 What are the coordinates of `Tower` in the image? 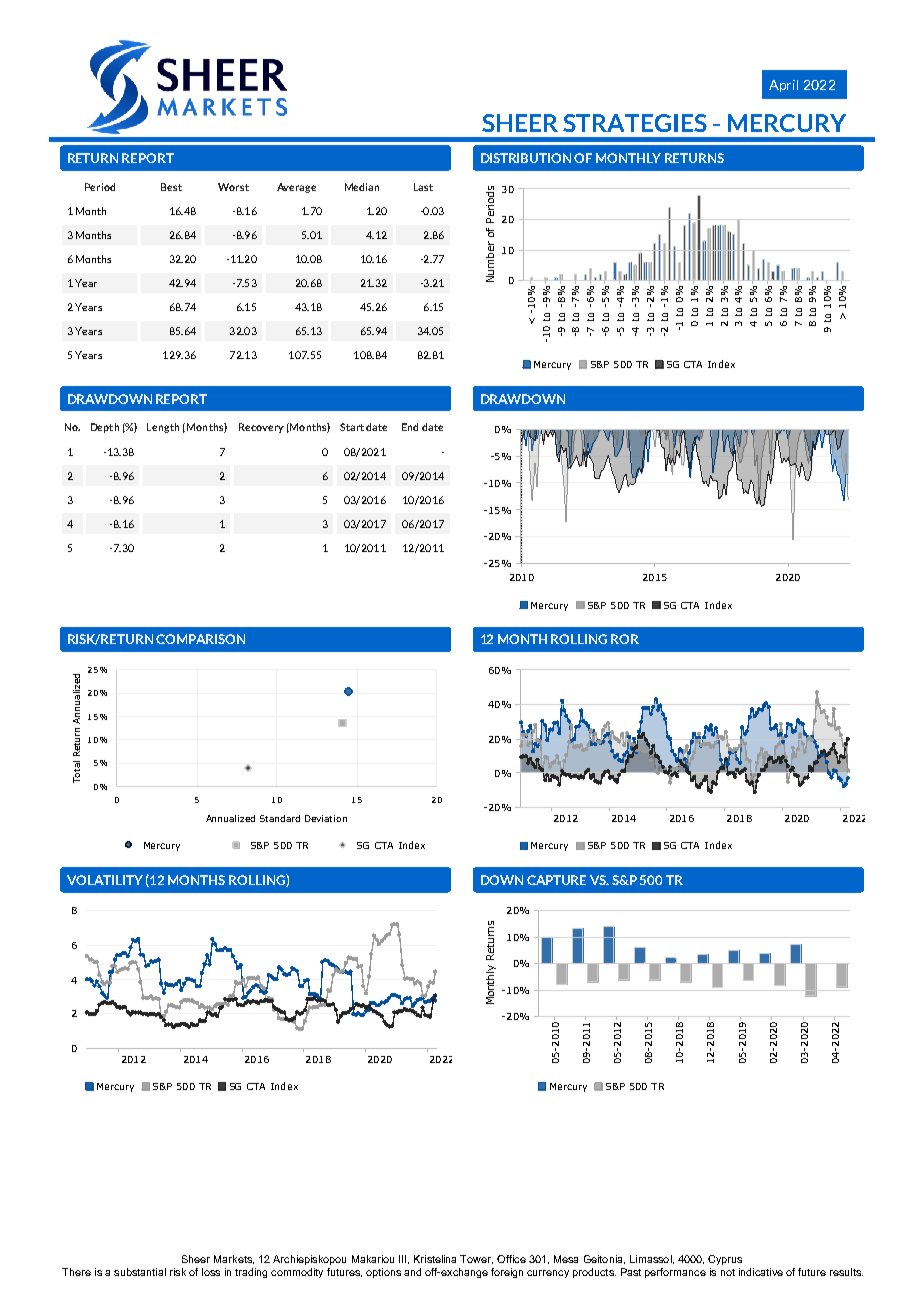 It's located at (476, 1259).
